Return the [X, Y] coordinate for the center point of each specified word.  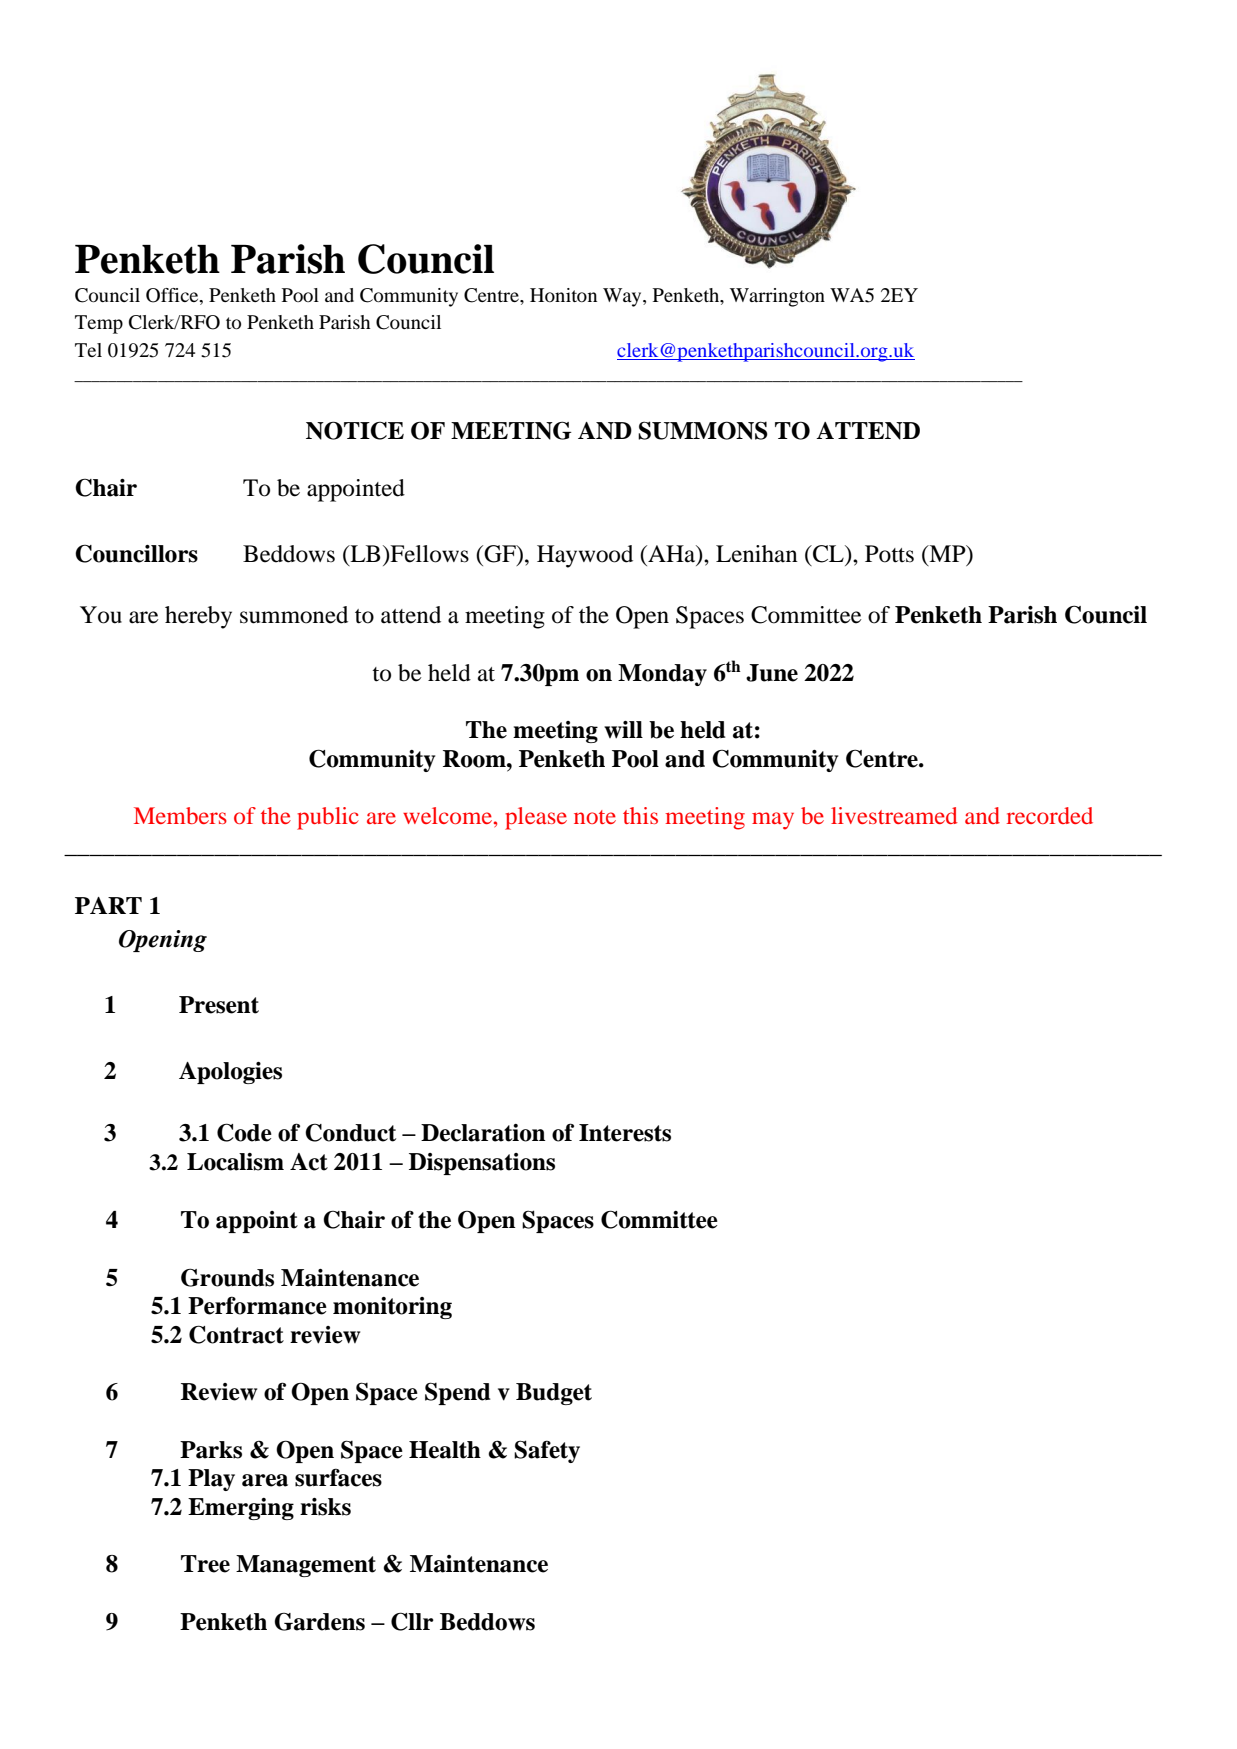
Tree [205, 1564]
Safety [547, 1451]
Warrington [777, 297]
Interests [625, 1133]
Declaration [483, 1133]
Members [180, 815]
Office [173, 295]
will [623, 730]
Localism [235, 1162]
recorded [1050, 815]
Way [623, 297]
